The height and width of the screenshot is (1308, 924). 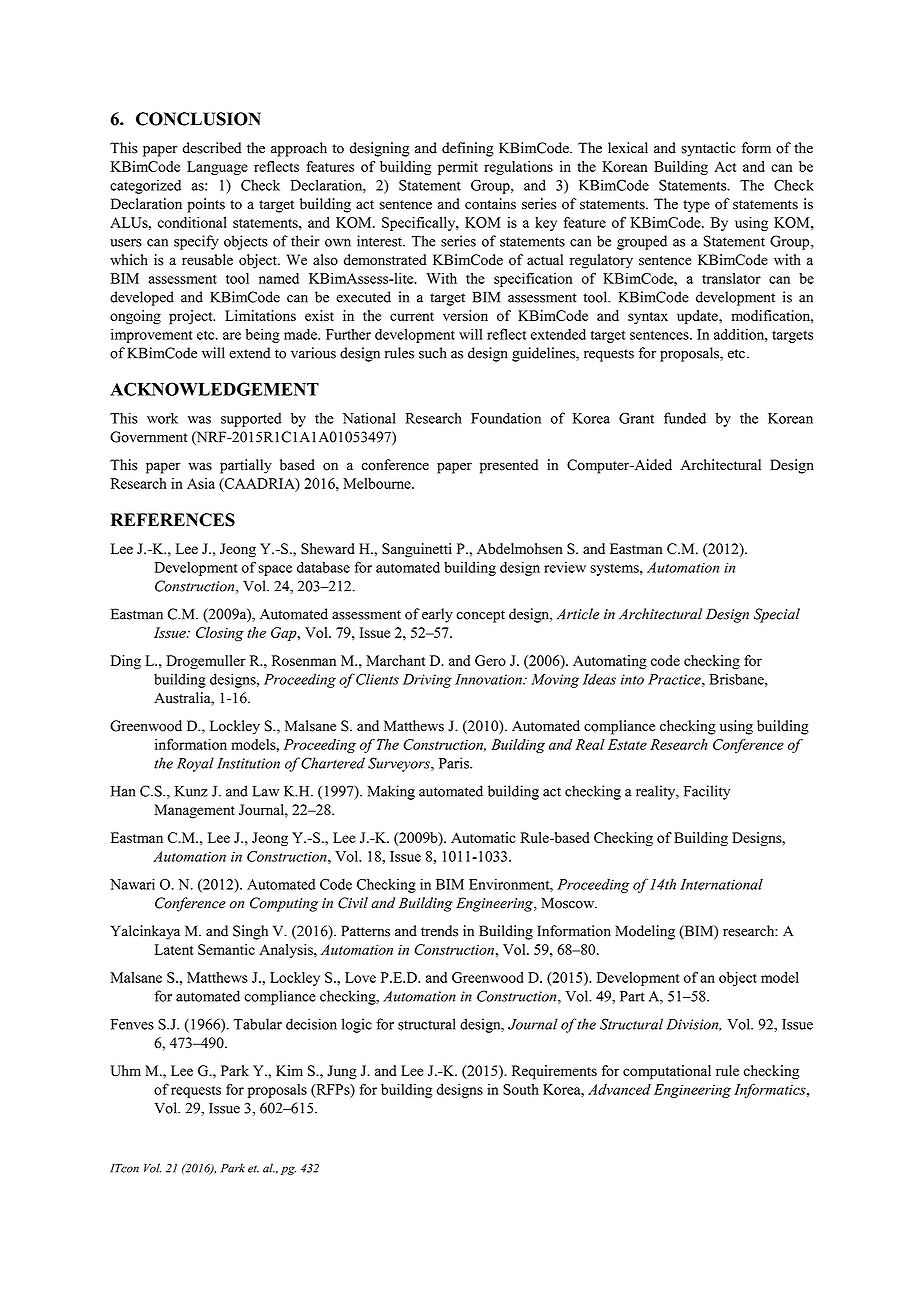 What do you see at coordinates (468, 149) in the screenshot?
I see `defining` at bounding box center [468, 149].
